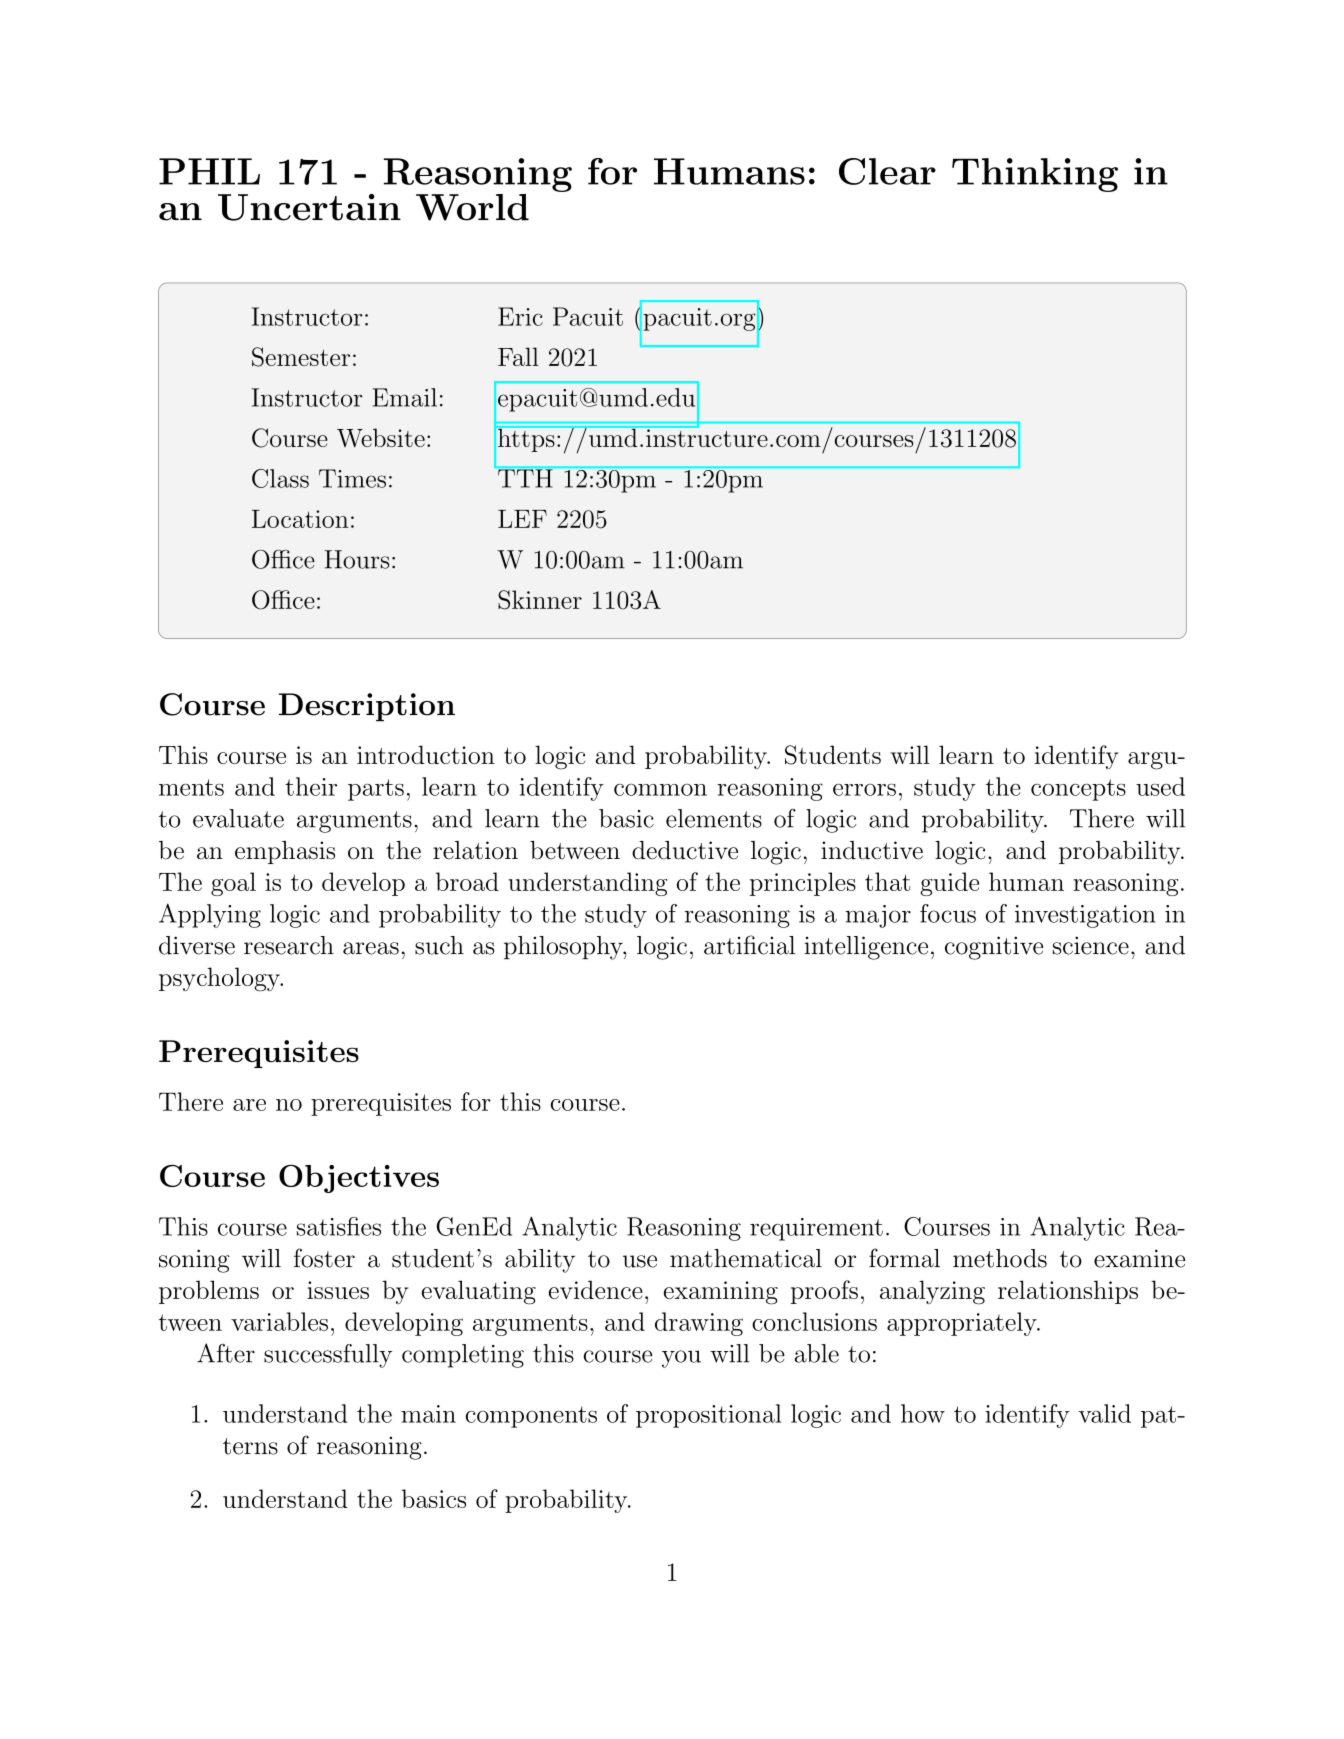 This screenshot has height=1739, width=1344. What do you see at coordinates (289, 945) in the screenshot?
I see `research` at bounding box center [289, 945].
